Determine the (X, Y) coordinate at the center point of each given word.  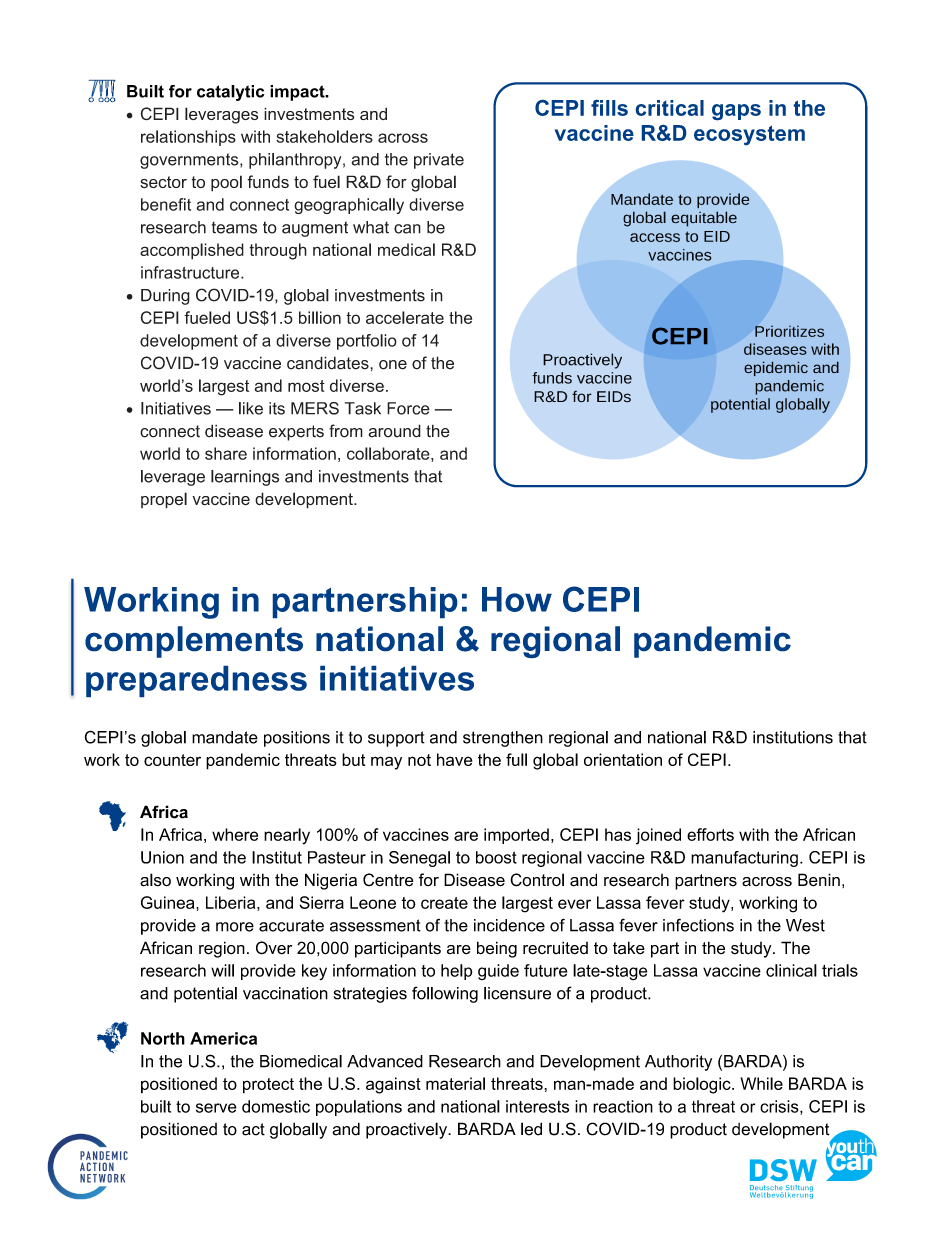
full (516, 759)
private (439, 161)
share (226, 453)
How (517, 599)
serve (216, 1108)
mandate (225, 737)
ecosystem (749, 135)
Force (408, 408)
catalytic (230, 93)
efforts (710, 834)
